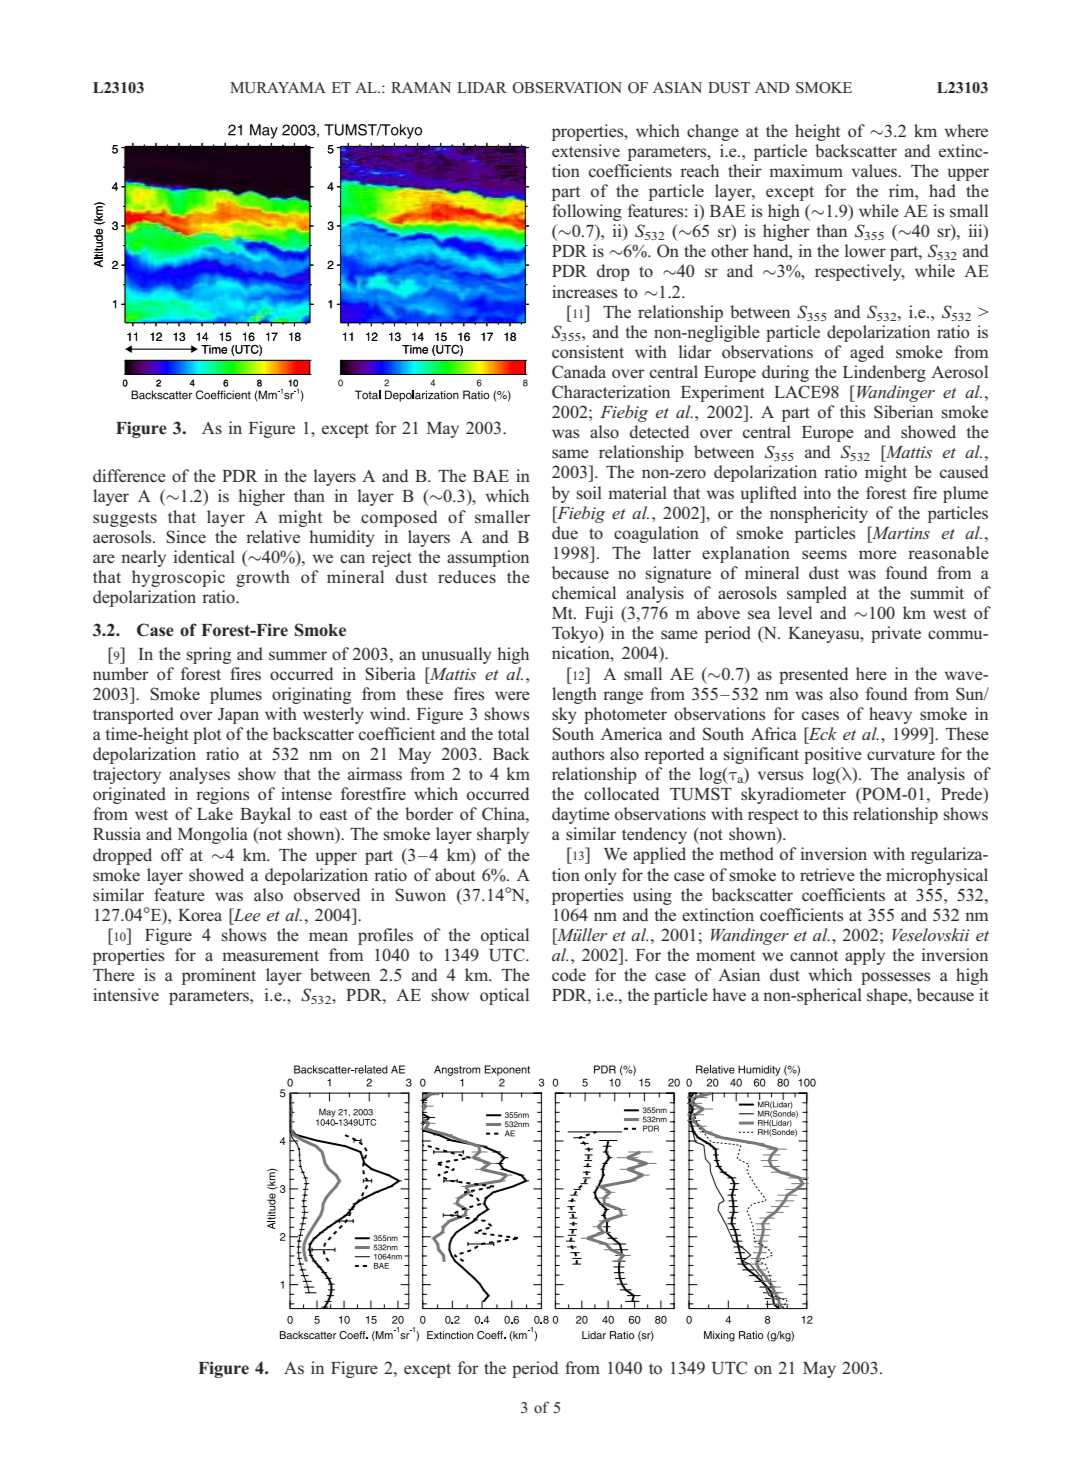  Describe the element at coordinates (579, 372) in the screenshot. I see `Canada` at that location.
